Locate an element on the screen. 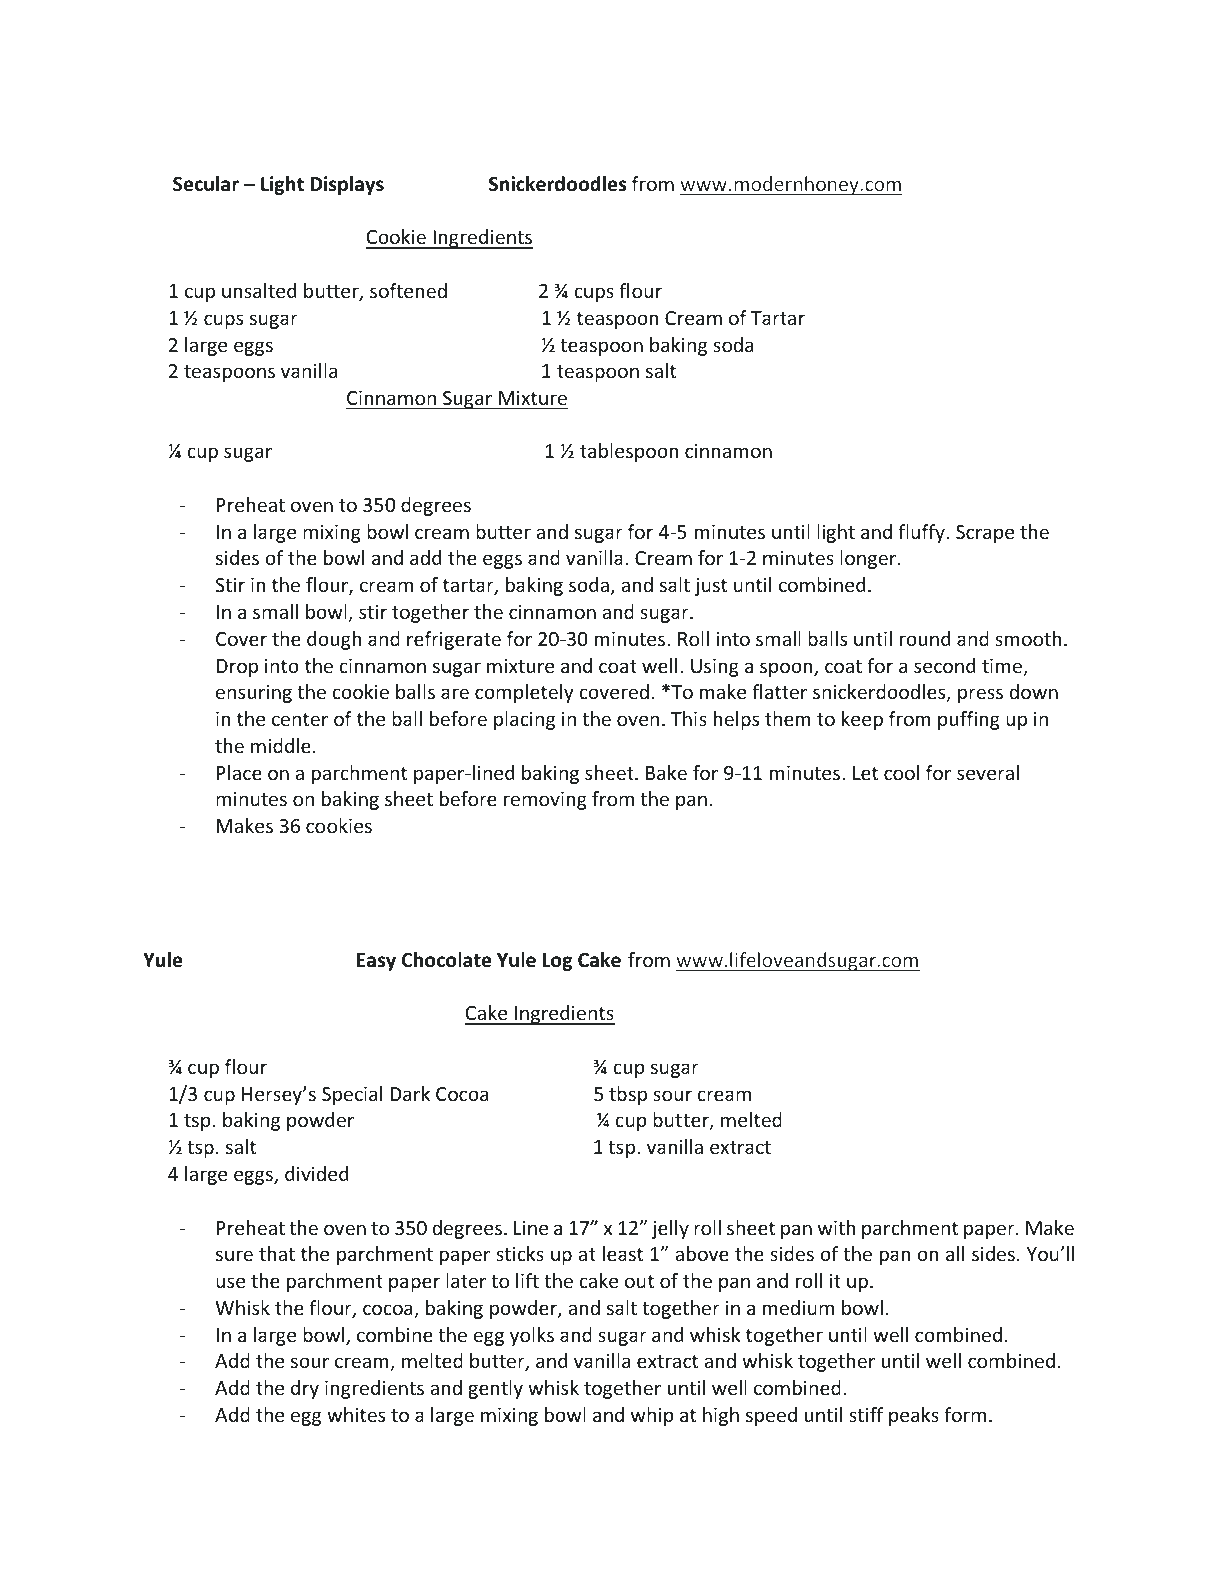  center is located at coordinates (300, 719).
